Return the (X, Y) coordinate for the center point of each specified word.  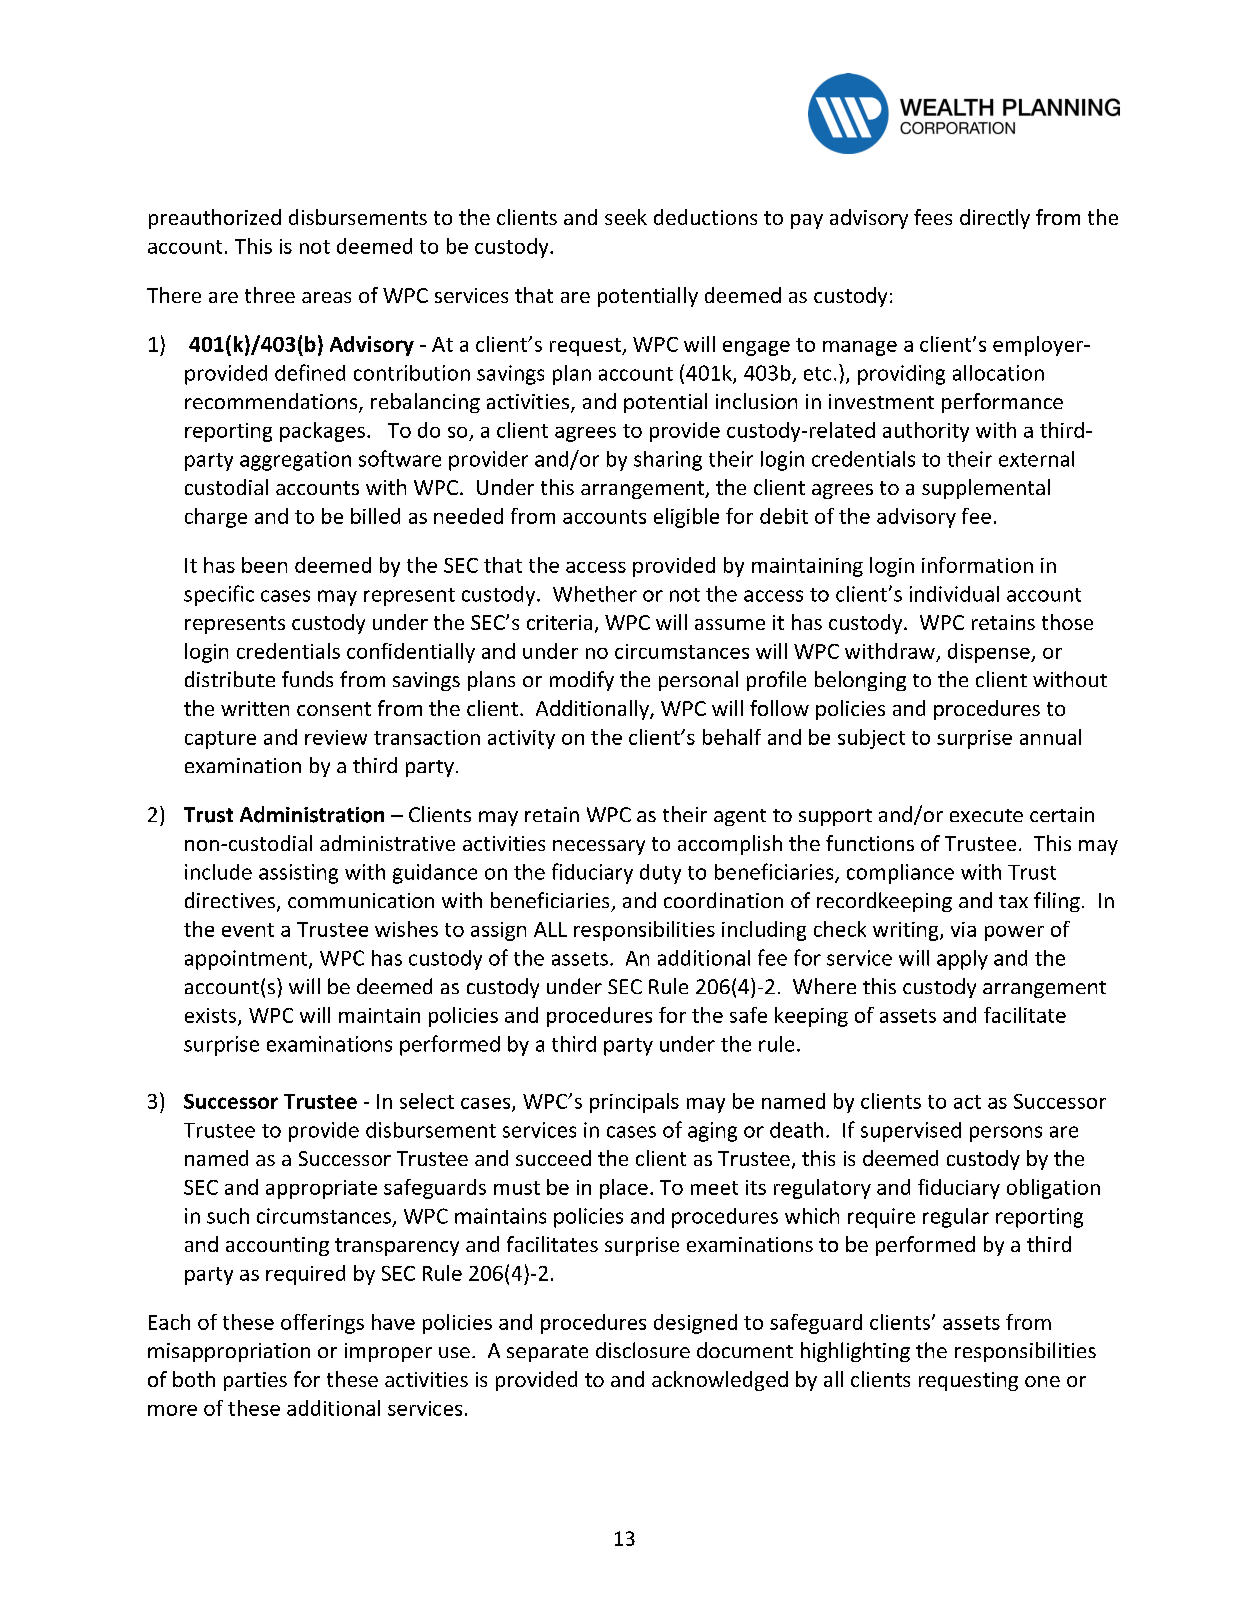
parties (255, 1381)
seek (626, 217)
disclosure (643, 1350)
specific (219, 595)
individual (954, 594)
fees (933, 217)
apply (962, 960)
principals (634, 1103)
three (270, 295)
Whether (595, 594)
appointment (247, 960)
